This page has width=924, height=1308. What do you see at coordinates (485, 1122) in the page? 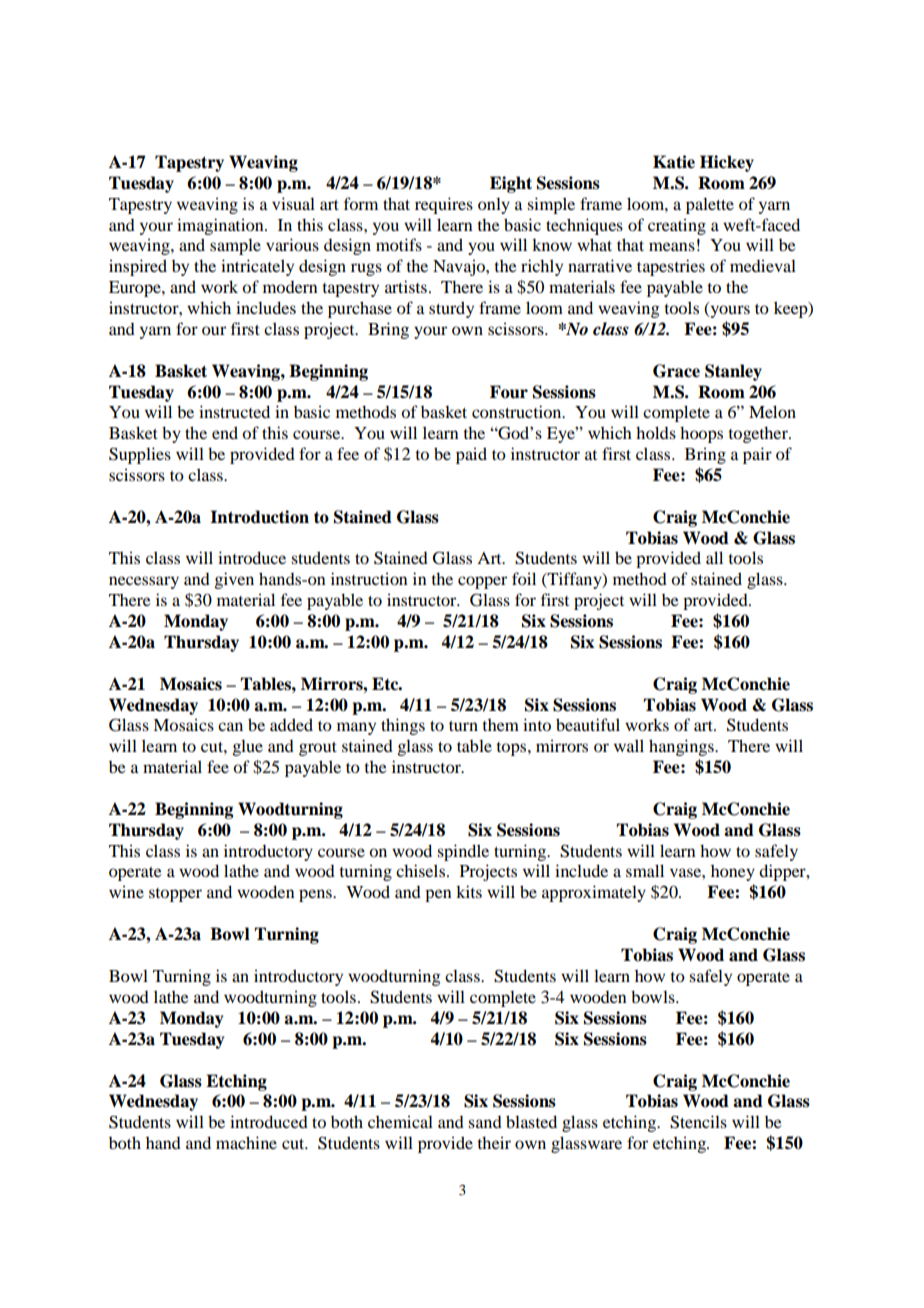
I see `sand` at bounding box center [485, 1122].
